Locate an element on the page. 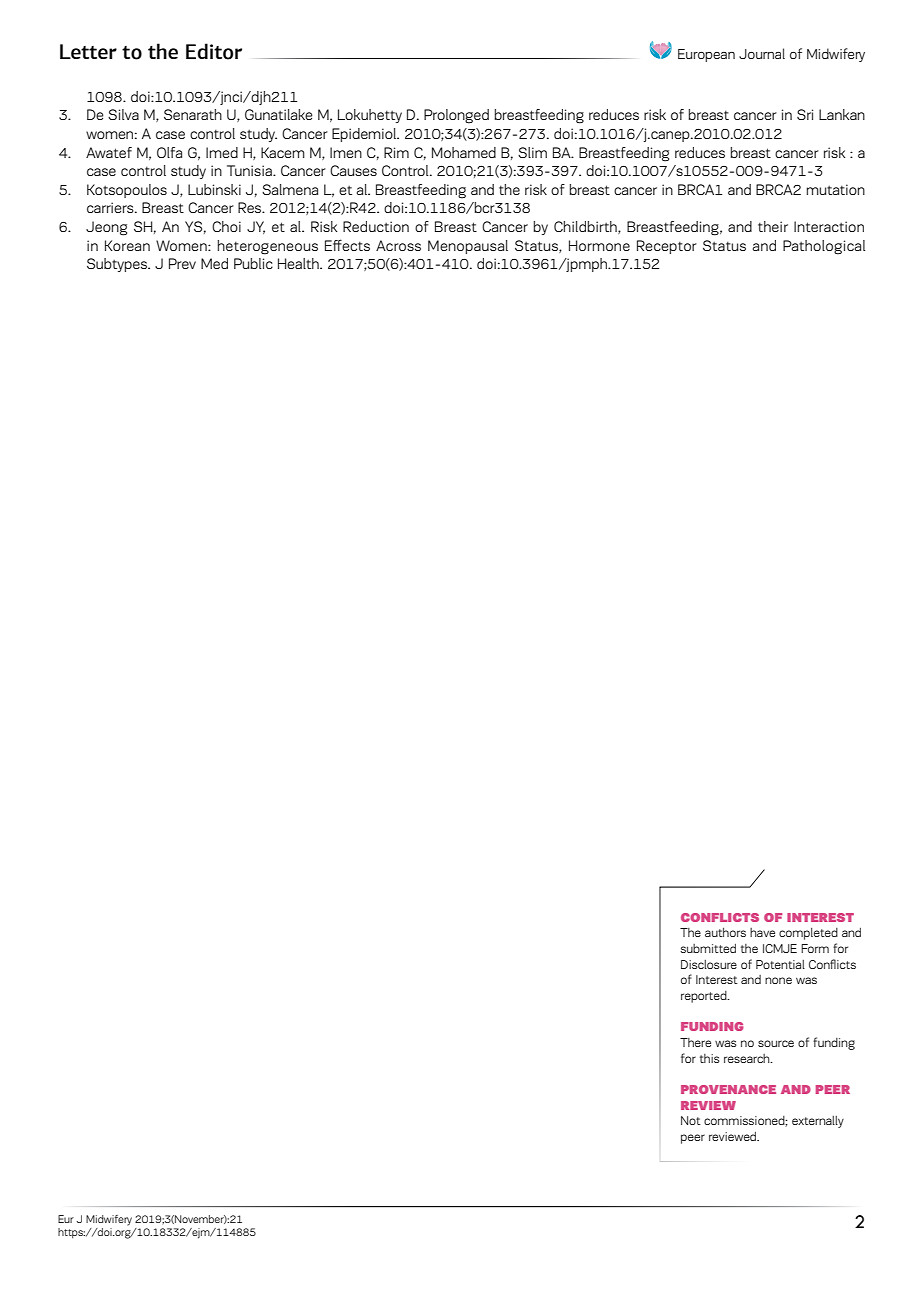  Menopausal is located at coordinates (468, 247).
